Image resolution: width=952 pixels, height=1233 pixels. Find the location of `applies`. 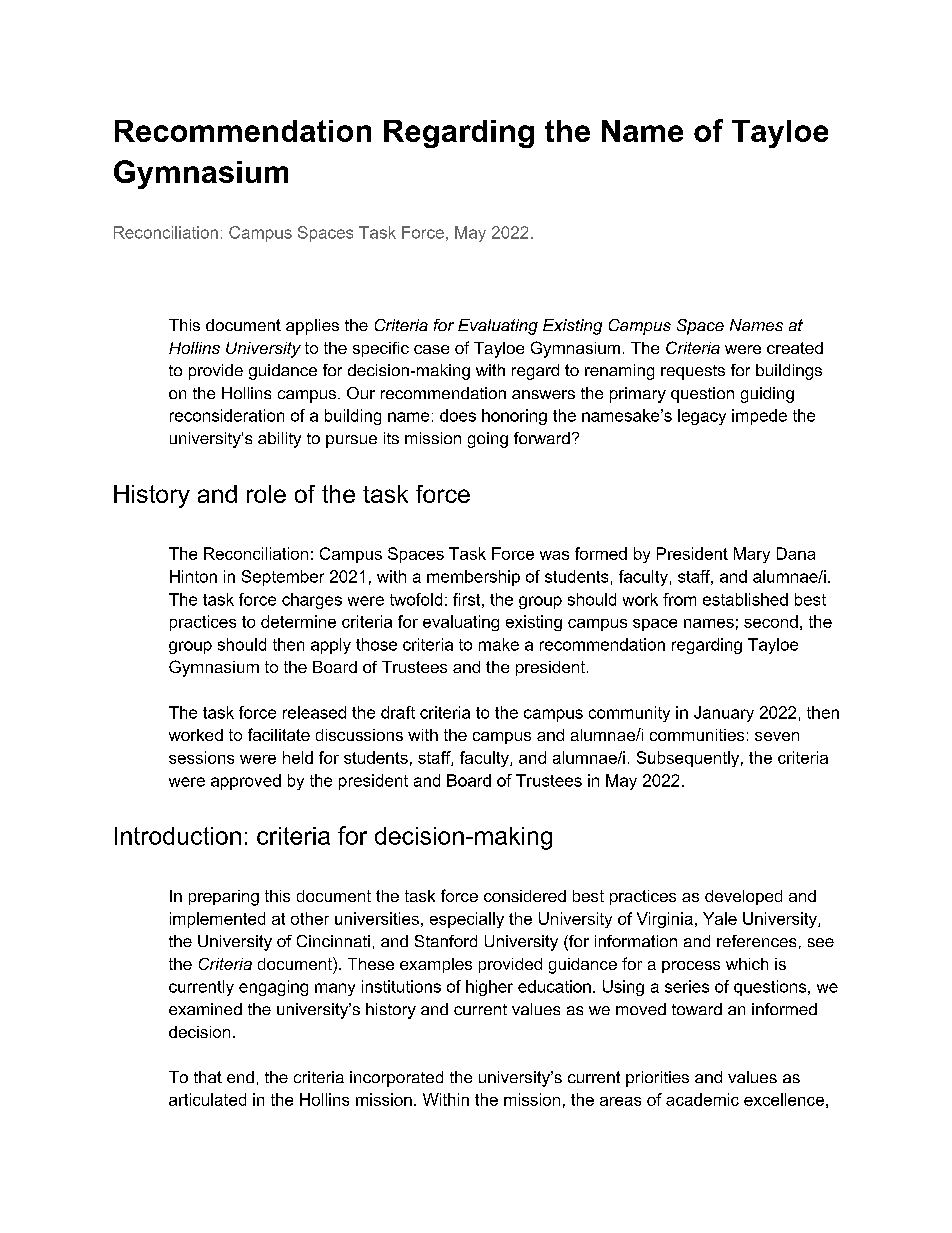

applies is located at coordinates (312, 327).
